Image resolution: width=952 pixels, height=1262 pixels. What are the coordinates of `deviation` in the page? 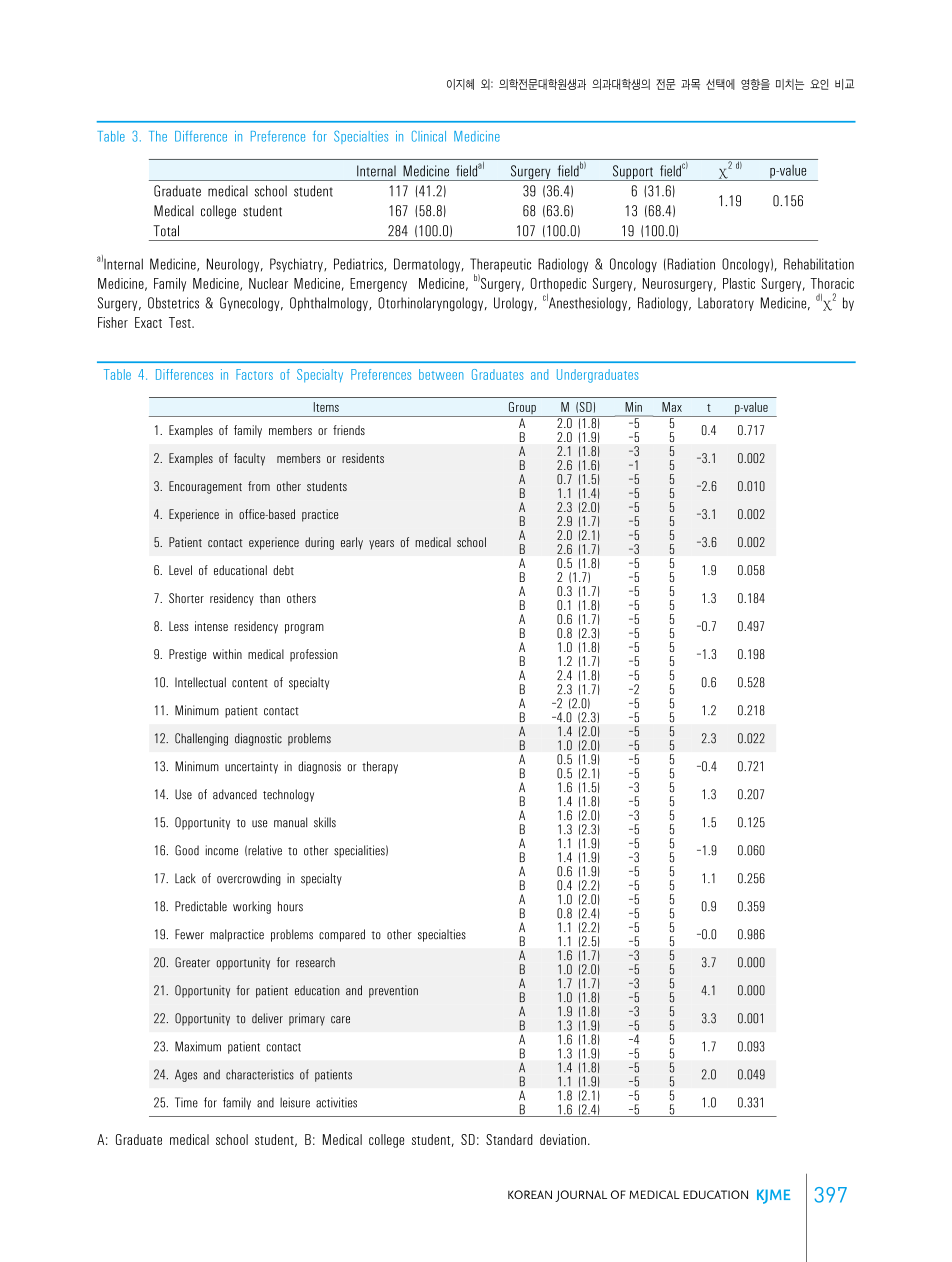 It's located at (563, 1139).
